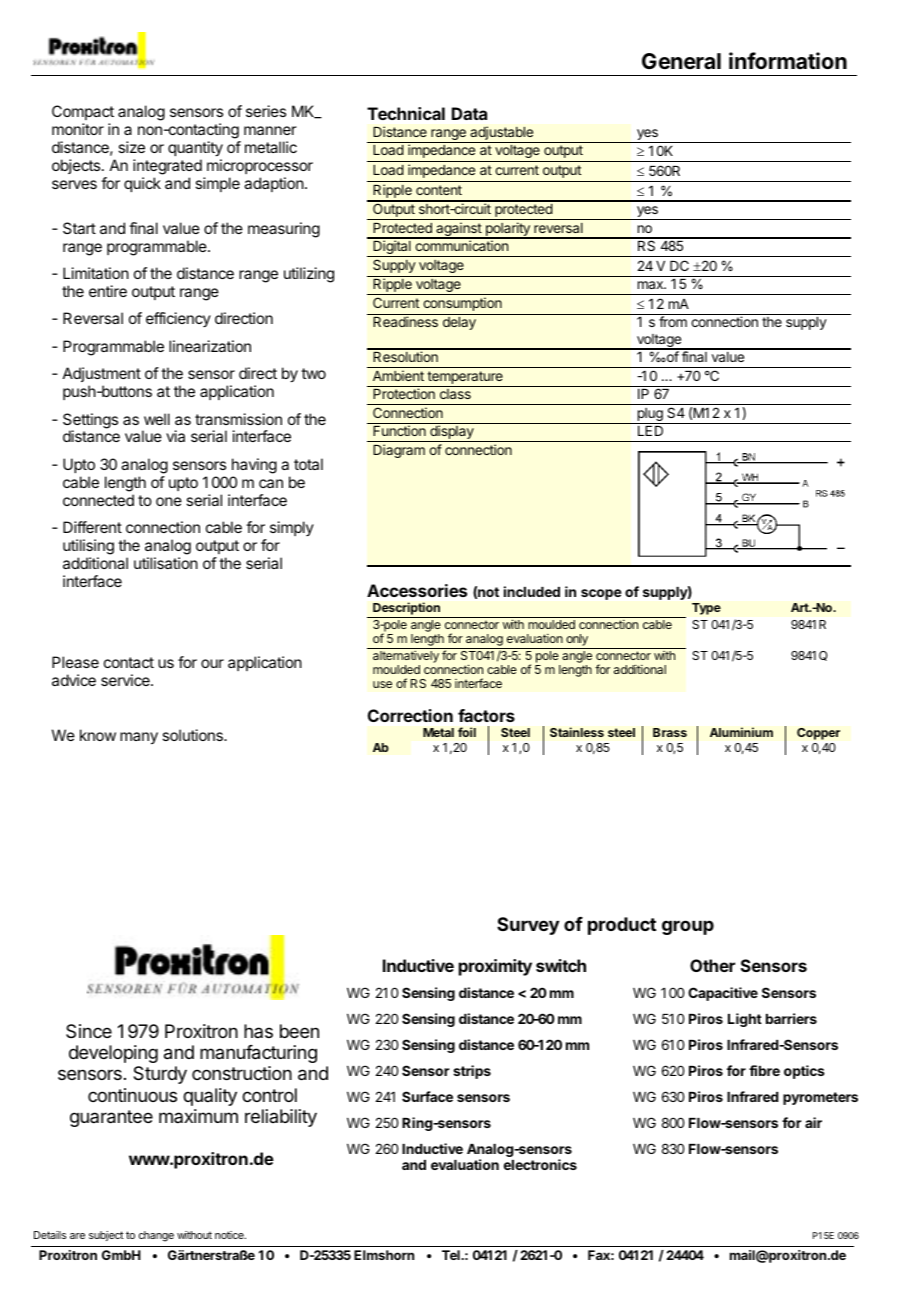  Describe the element at coordinates (673, 321) in the page. I see `from` at that location.
